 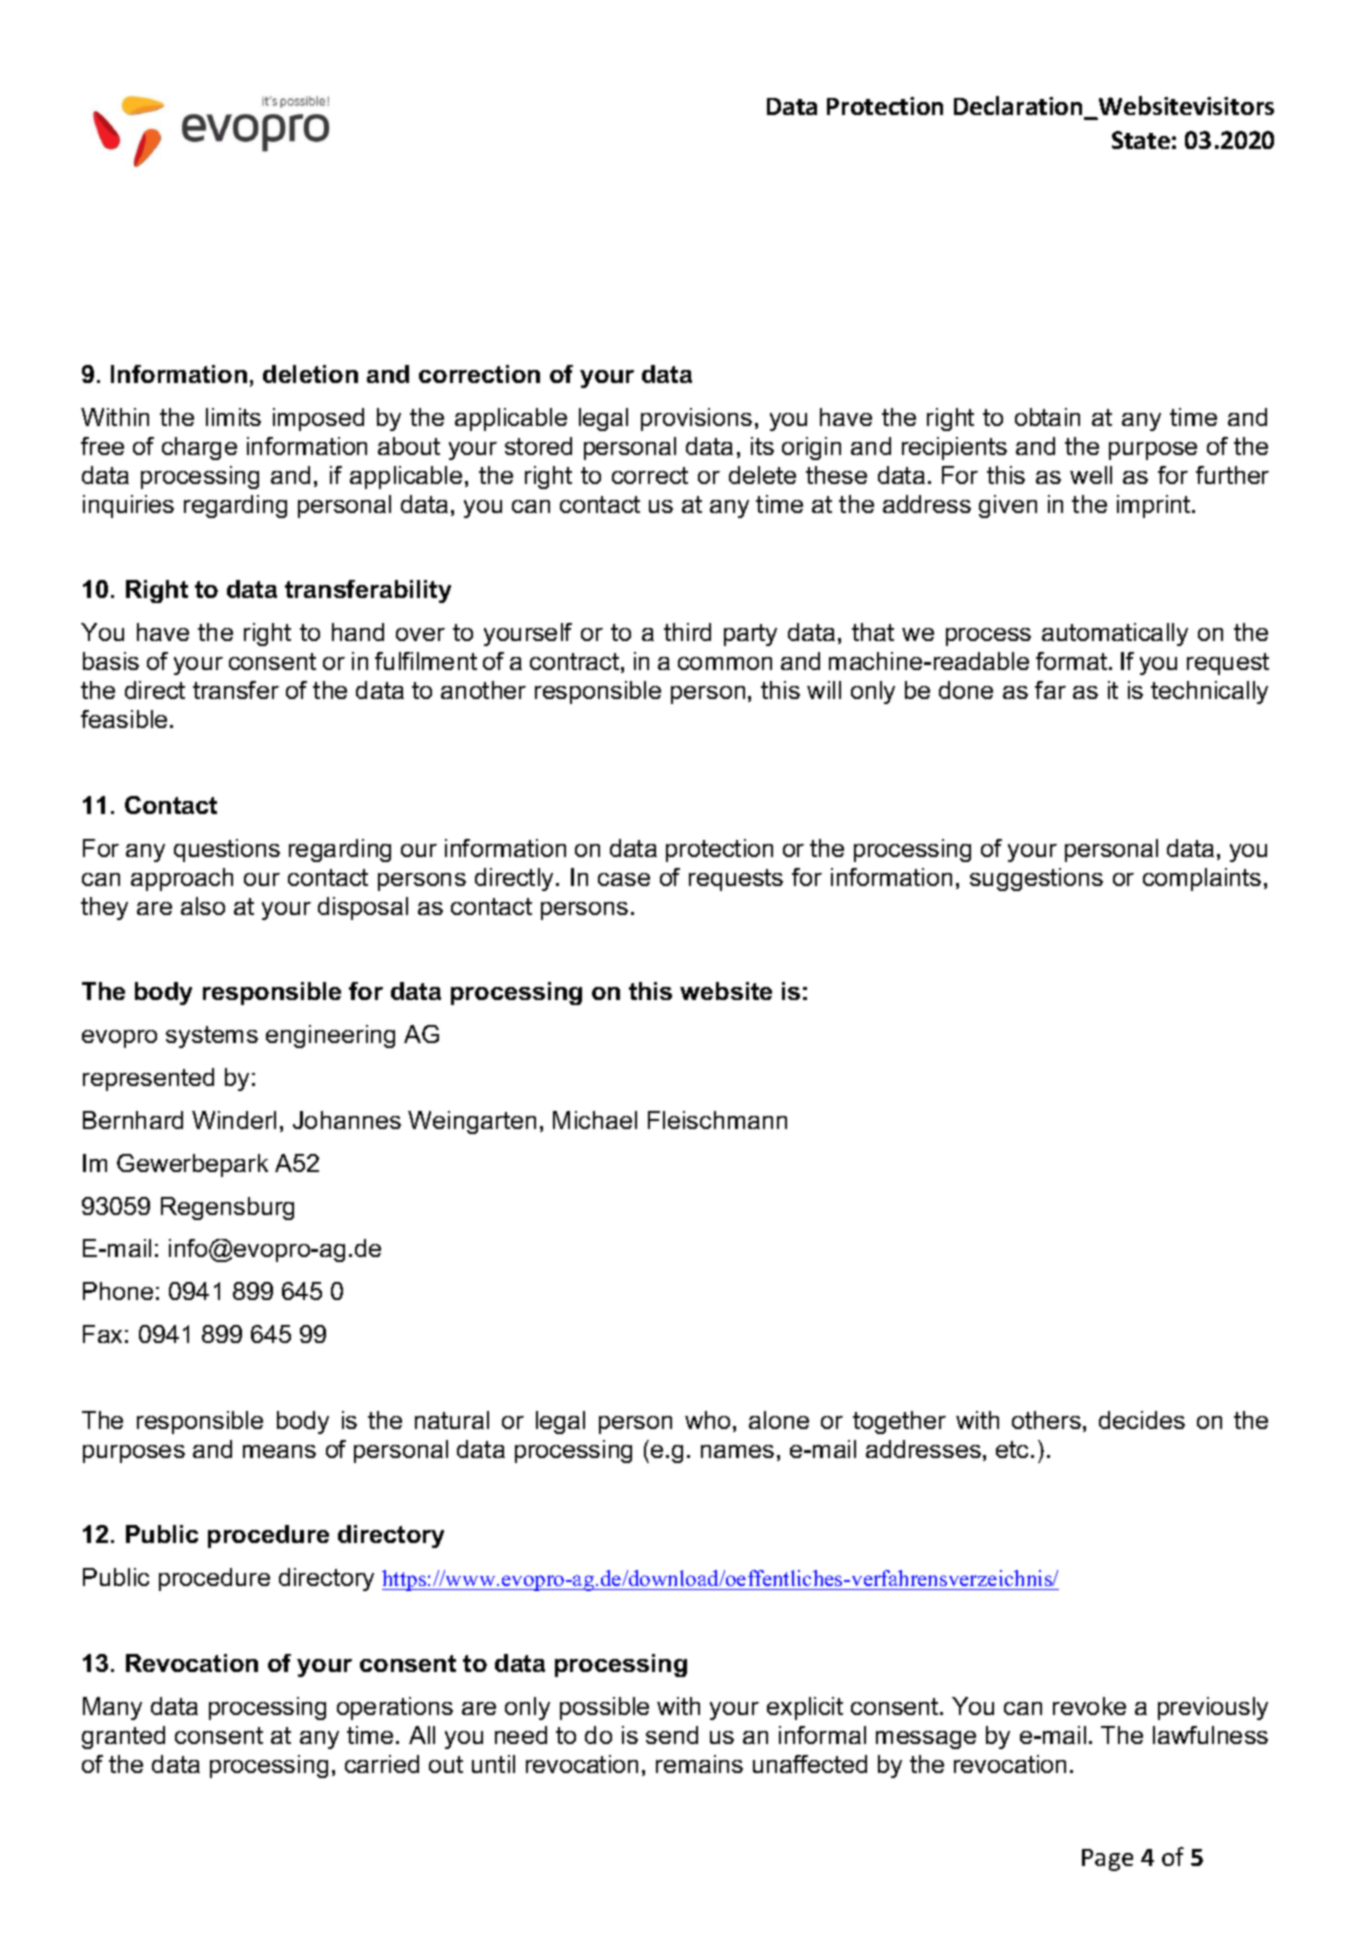 I want to click on deletion, so click(x=310, y=374).
